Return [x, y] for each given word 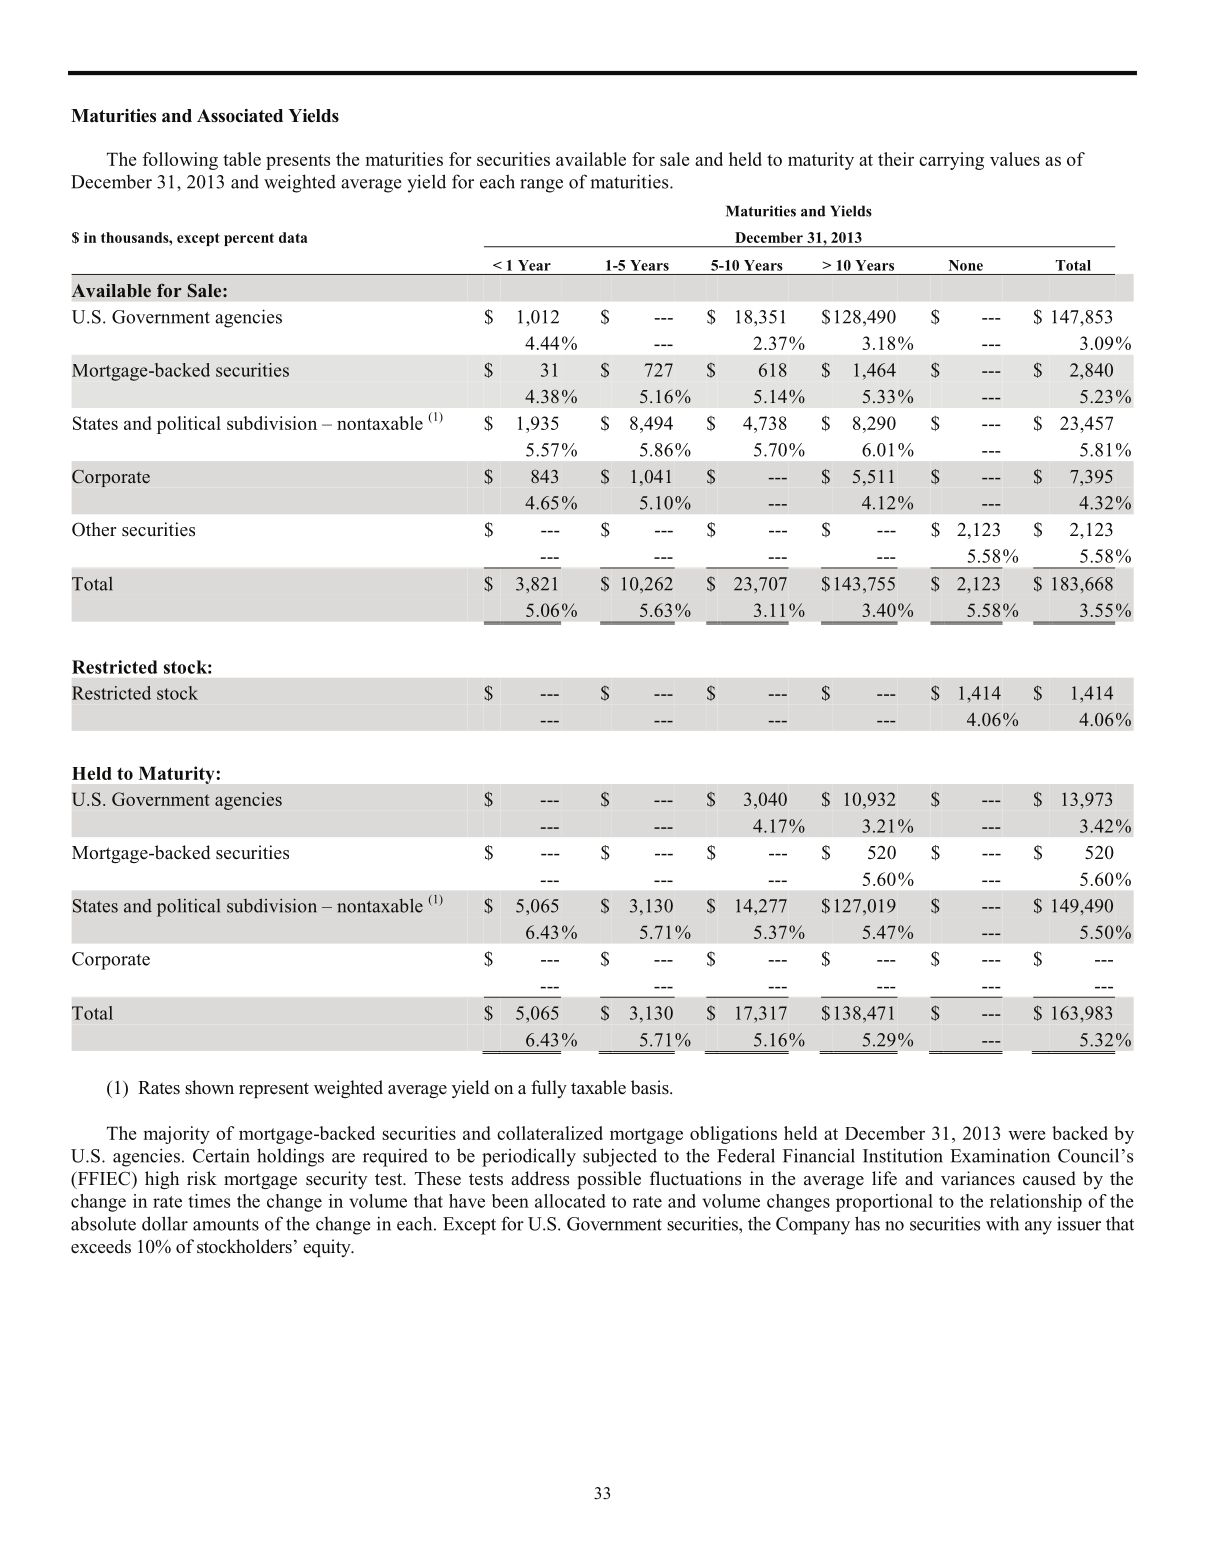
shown [209, 1087]
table [242, 159]
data [293, 237]
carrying [951, 161]
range [541, 186]
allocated [570, 1201]
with [1002, 1223]
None [966, 265]
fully [549, 1089]
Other [94, 529]
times [209, 1201]
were [1026, 1135]
